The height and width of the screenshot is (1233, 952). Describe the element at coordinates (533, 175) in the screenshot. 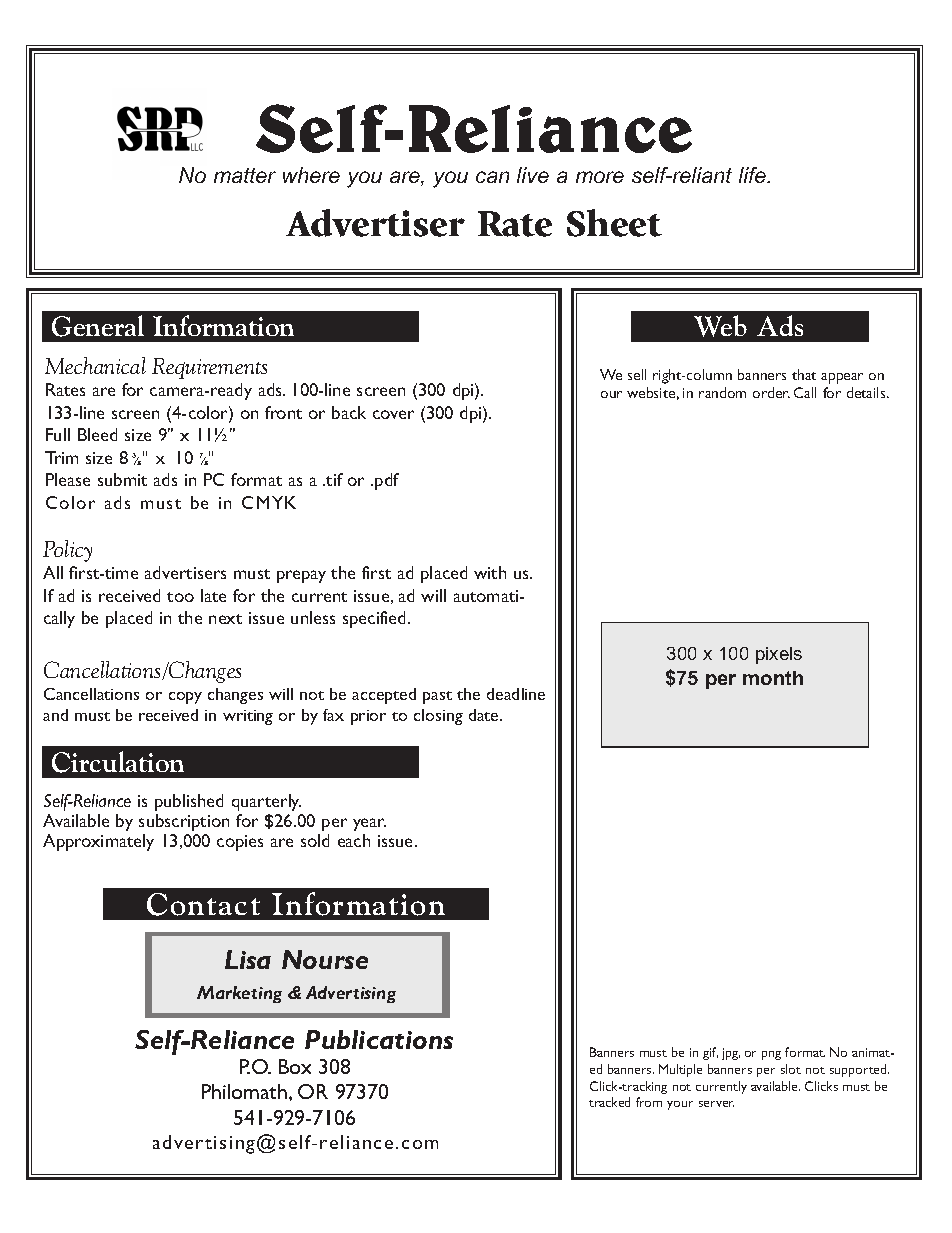

I see `live` at that location.
